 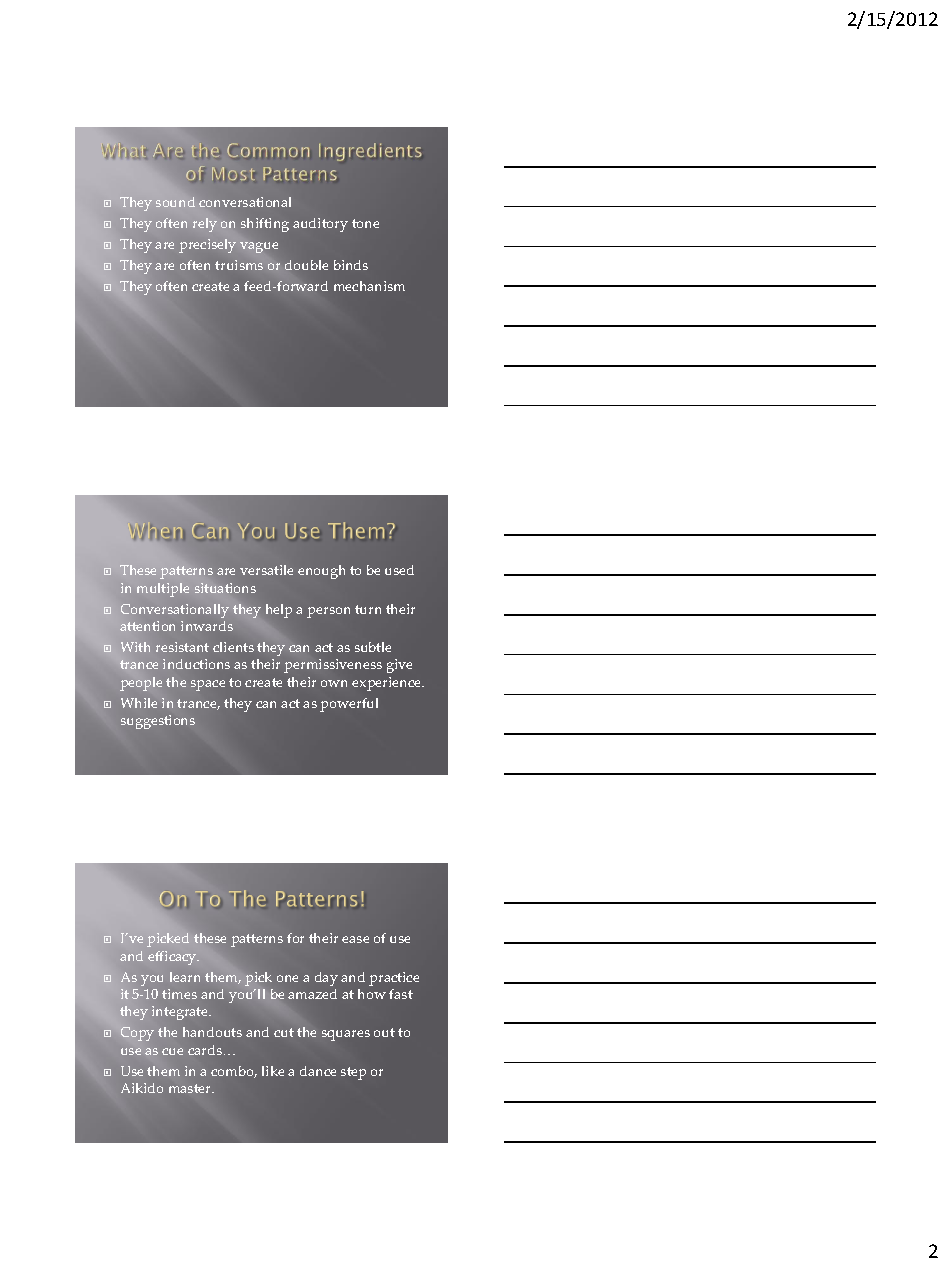 I want to click on subtle, so click(x=373, y=647).
